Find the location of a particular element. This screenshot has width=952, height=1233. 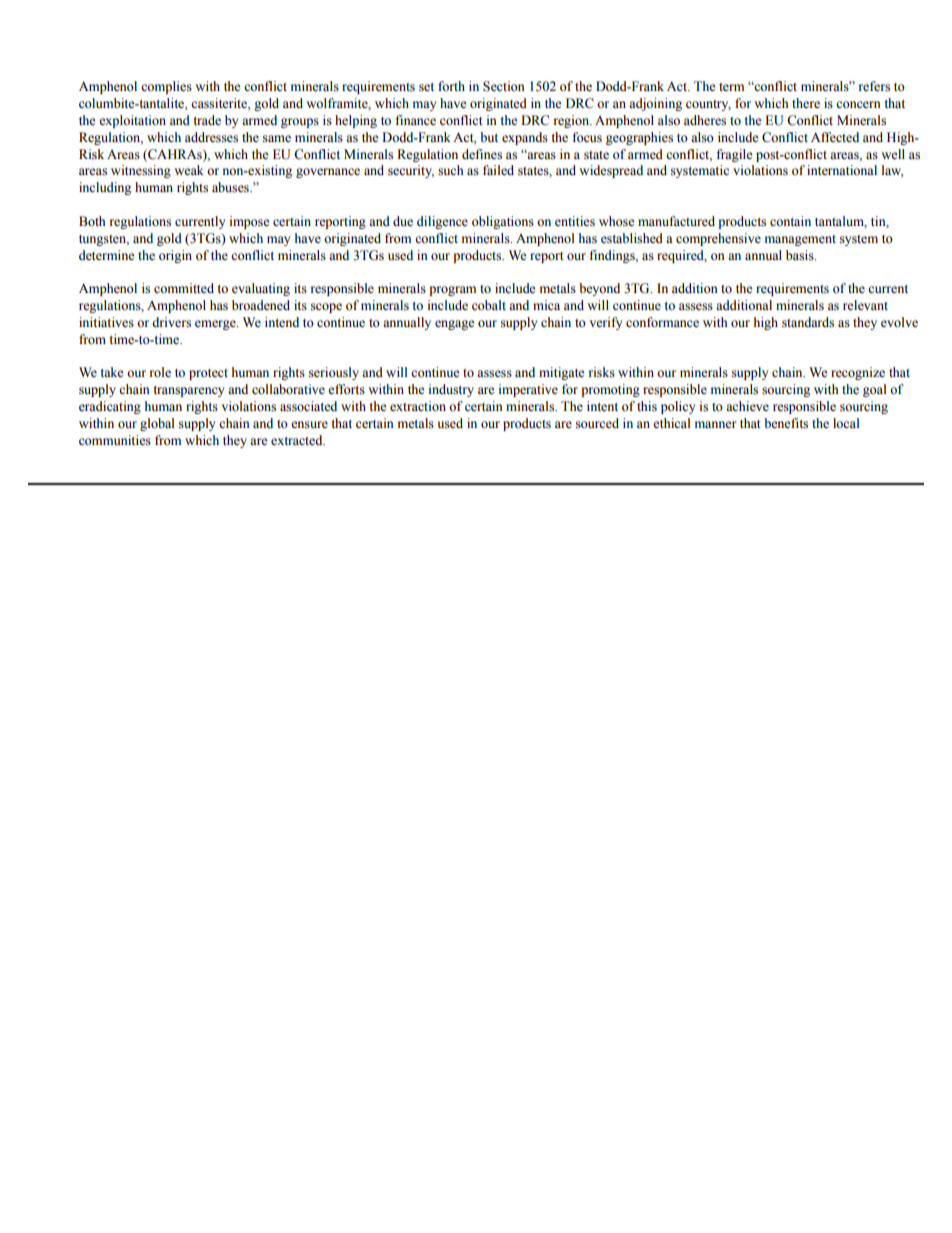

standards is located at coordinates (808, 322).
